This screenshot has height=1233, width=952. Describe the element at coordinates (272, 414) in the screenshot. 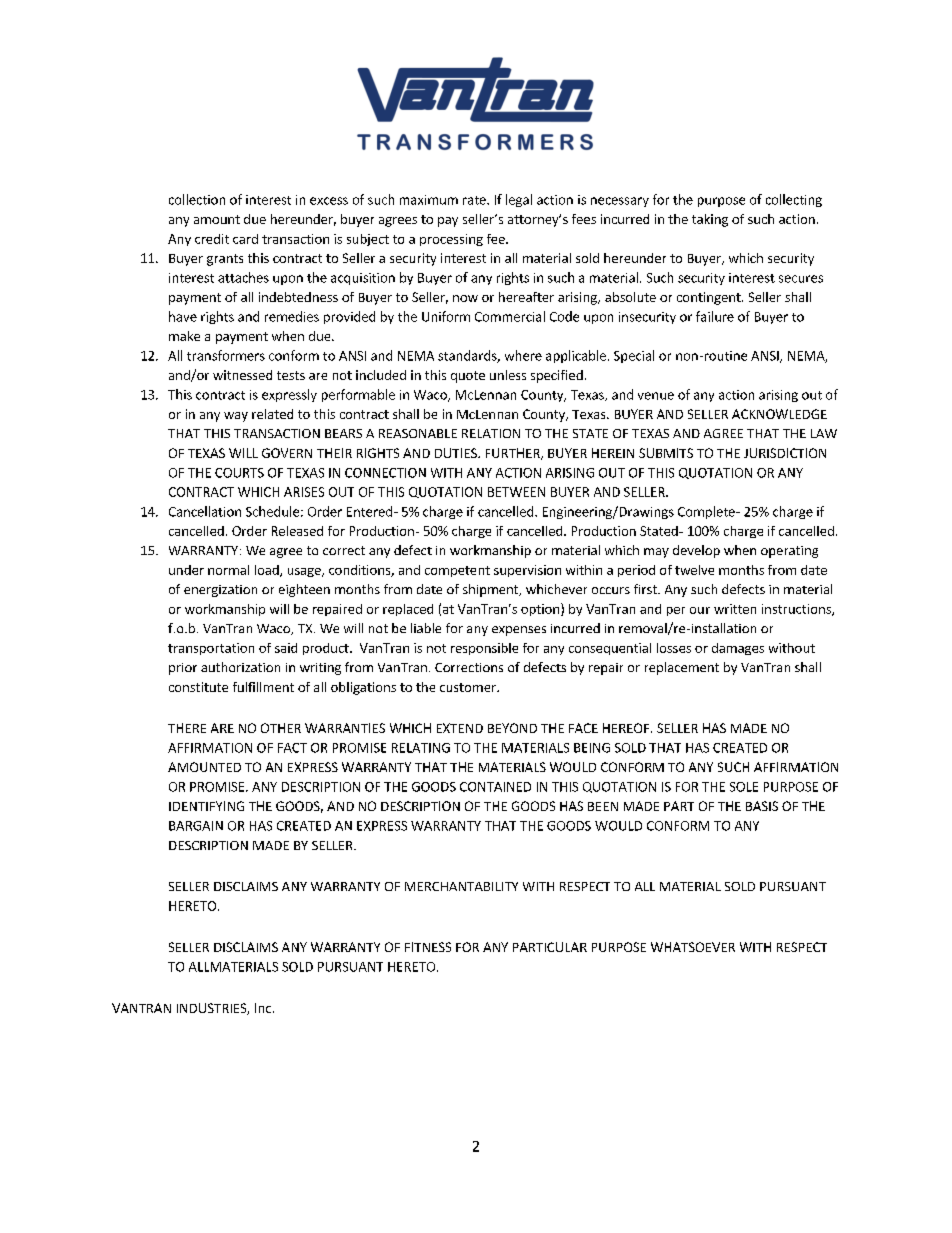

I see `related` at that location.
